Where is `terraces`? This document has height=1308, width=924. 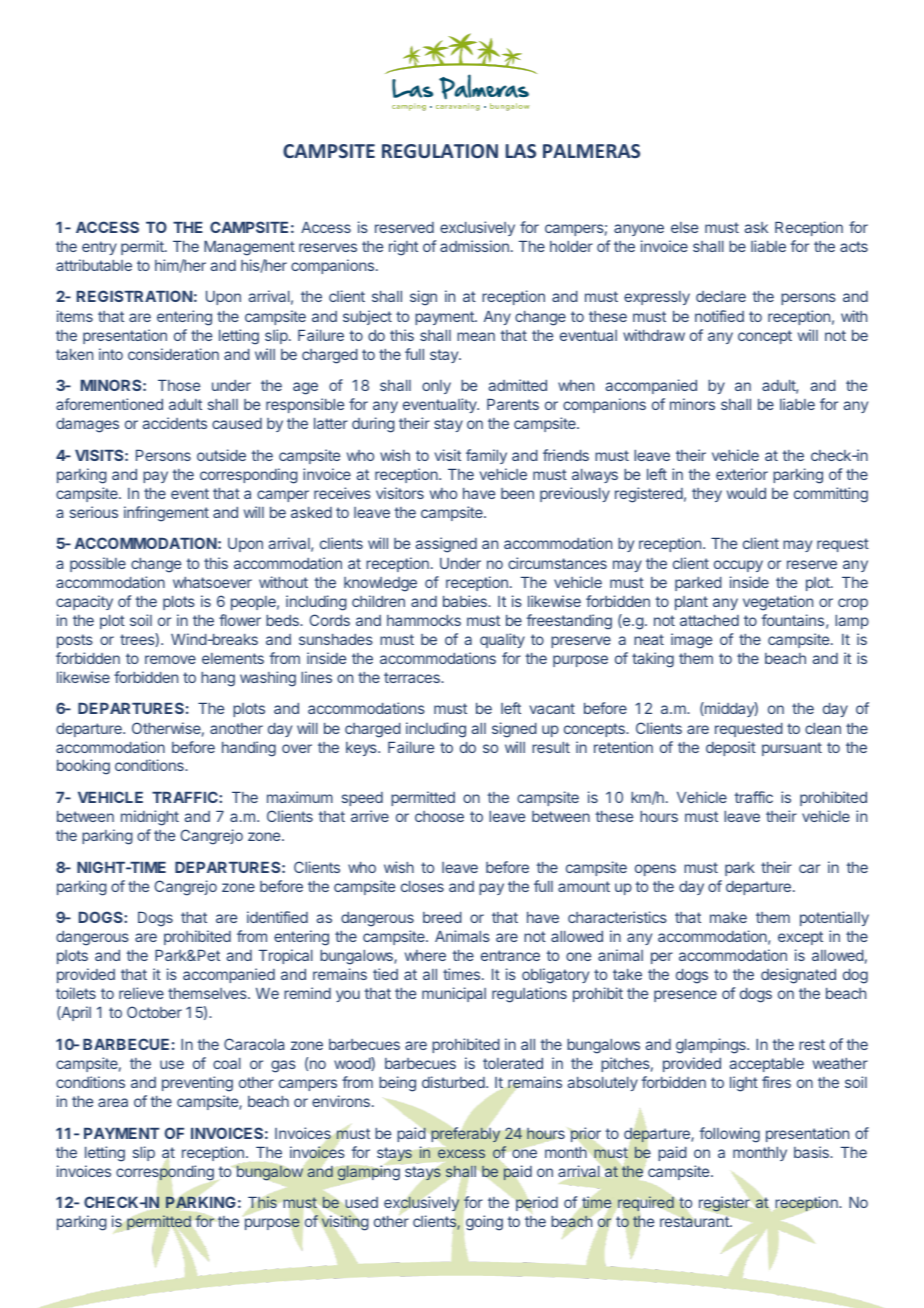 terraces is located at coordinates (413, 677).
